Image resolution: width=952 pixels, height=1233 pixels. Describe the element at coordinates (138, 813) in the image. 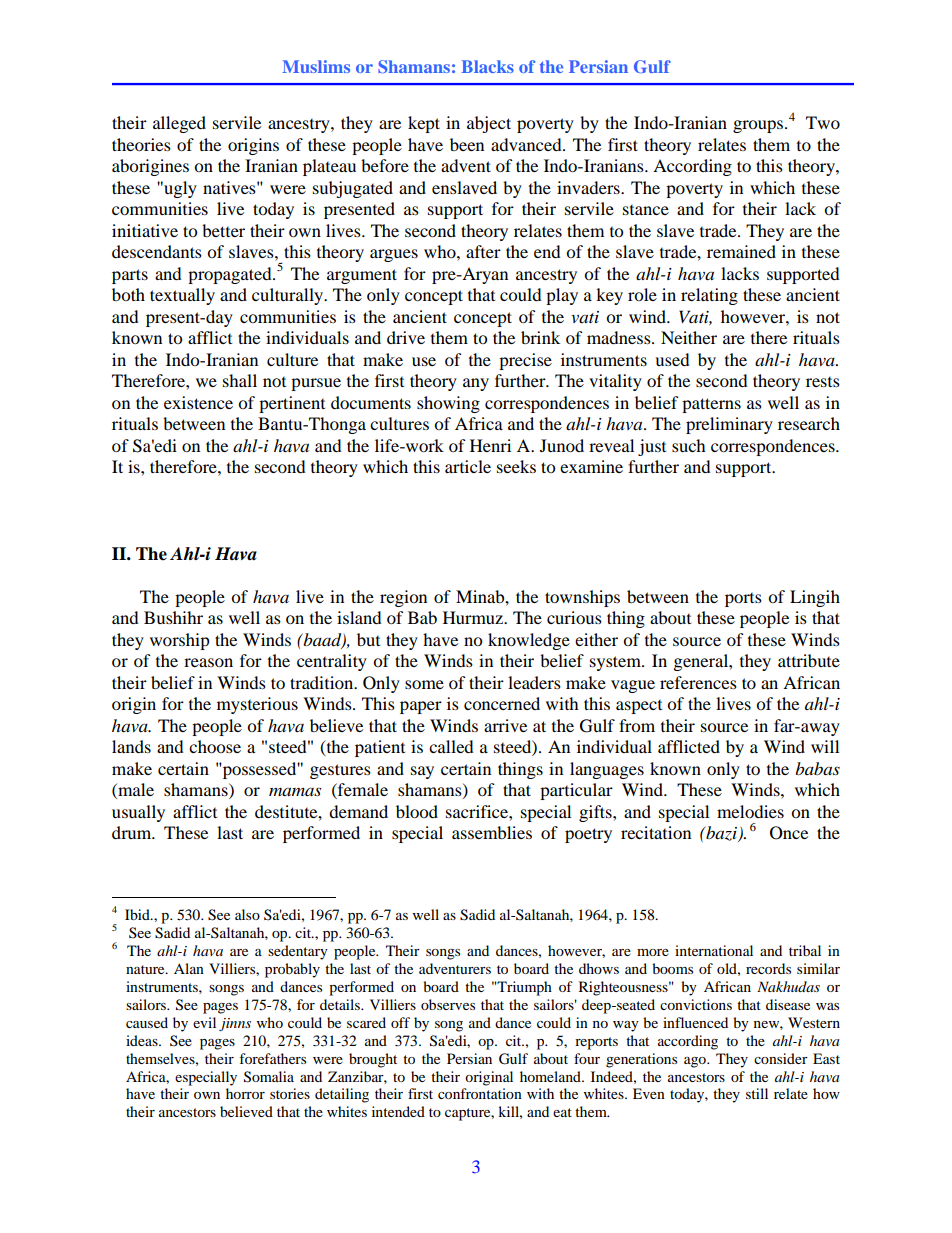

I see `usually` at that location.
